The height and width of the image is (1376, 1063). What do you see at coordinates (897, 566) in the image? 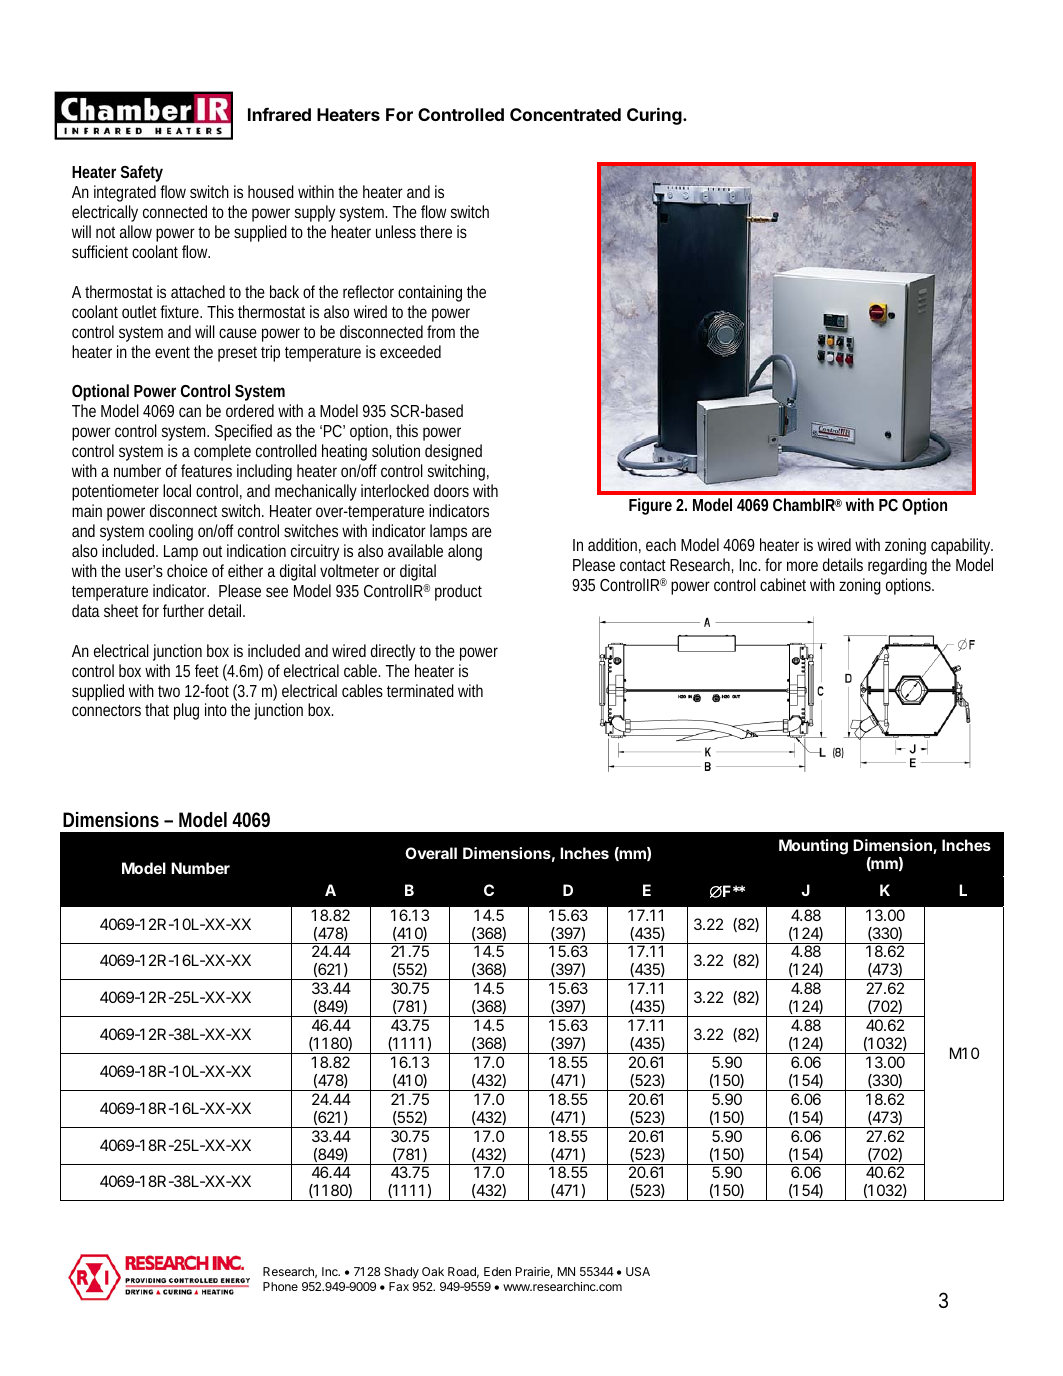
I see `regarding` at bounding box center [897, 566].
